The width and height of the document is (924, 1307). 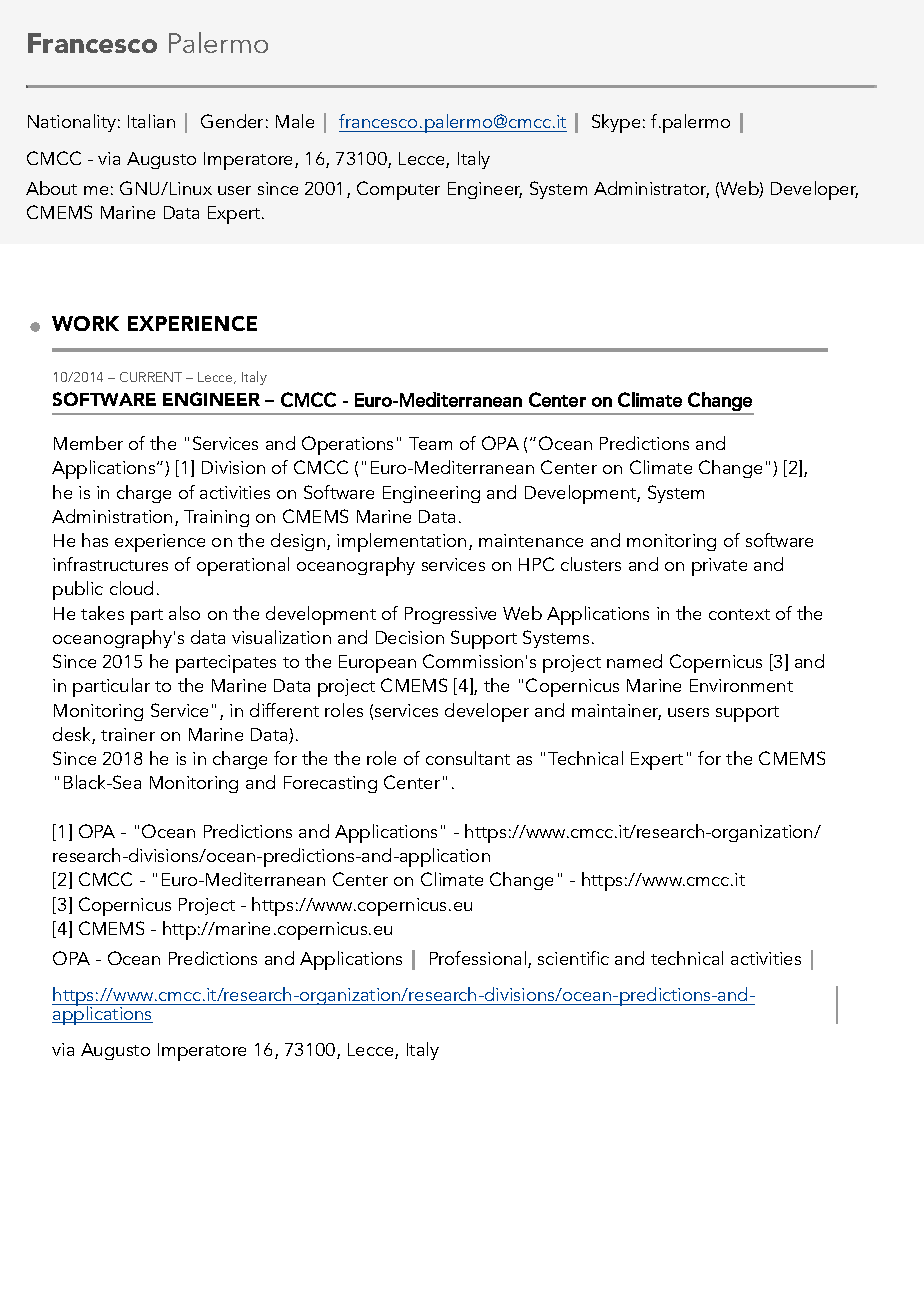 What do you see at coordinates (478, 958) in the document?
I see `Professional` at bounding box center [478, 958].
